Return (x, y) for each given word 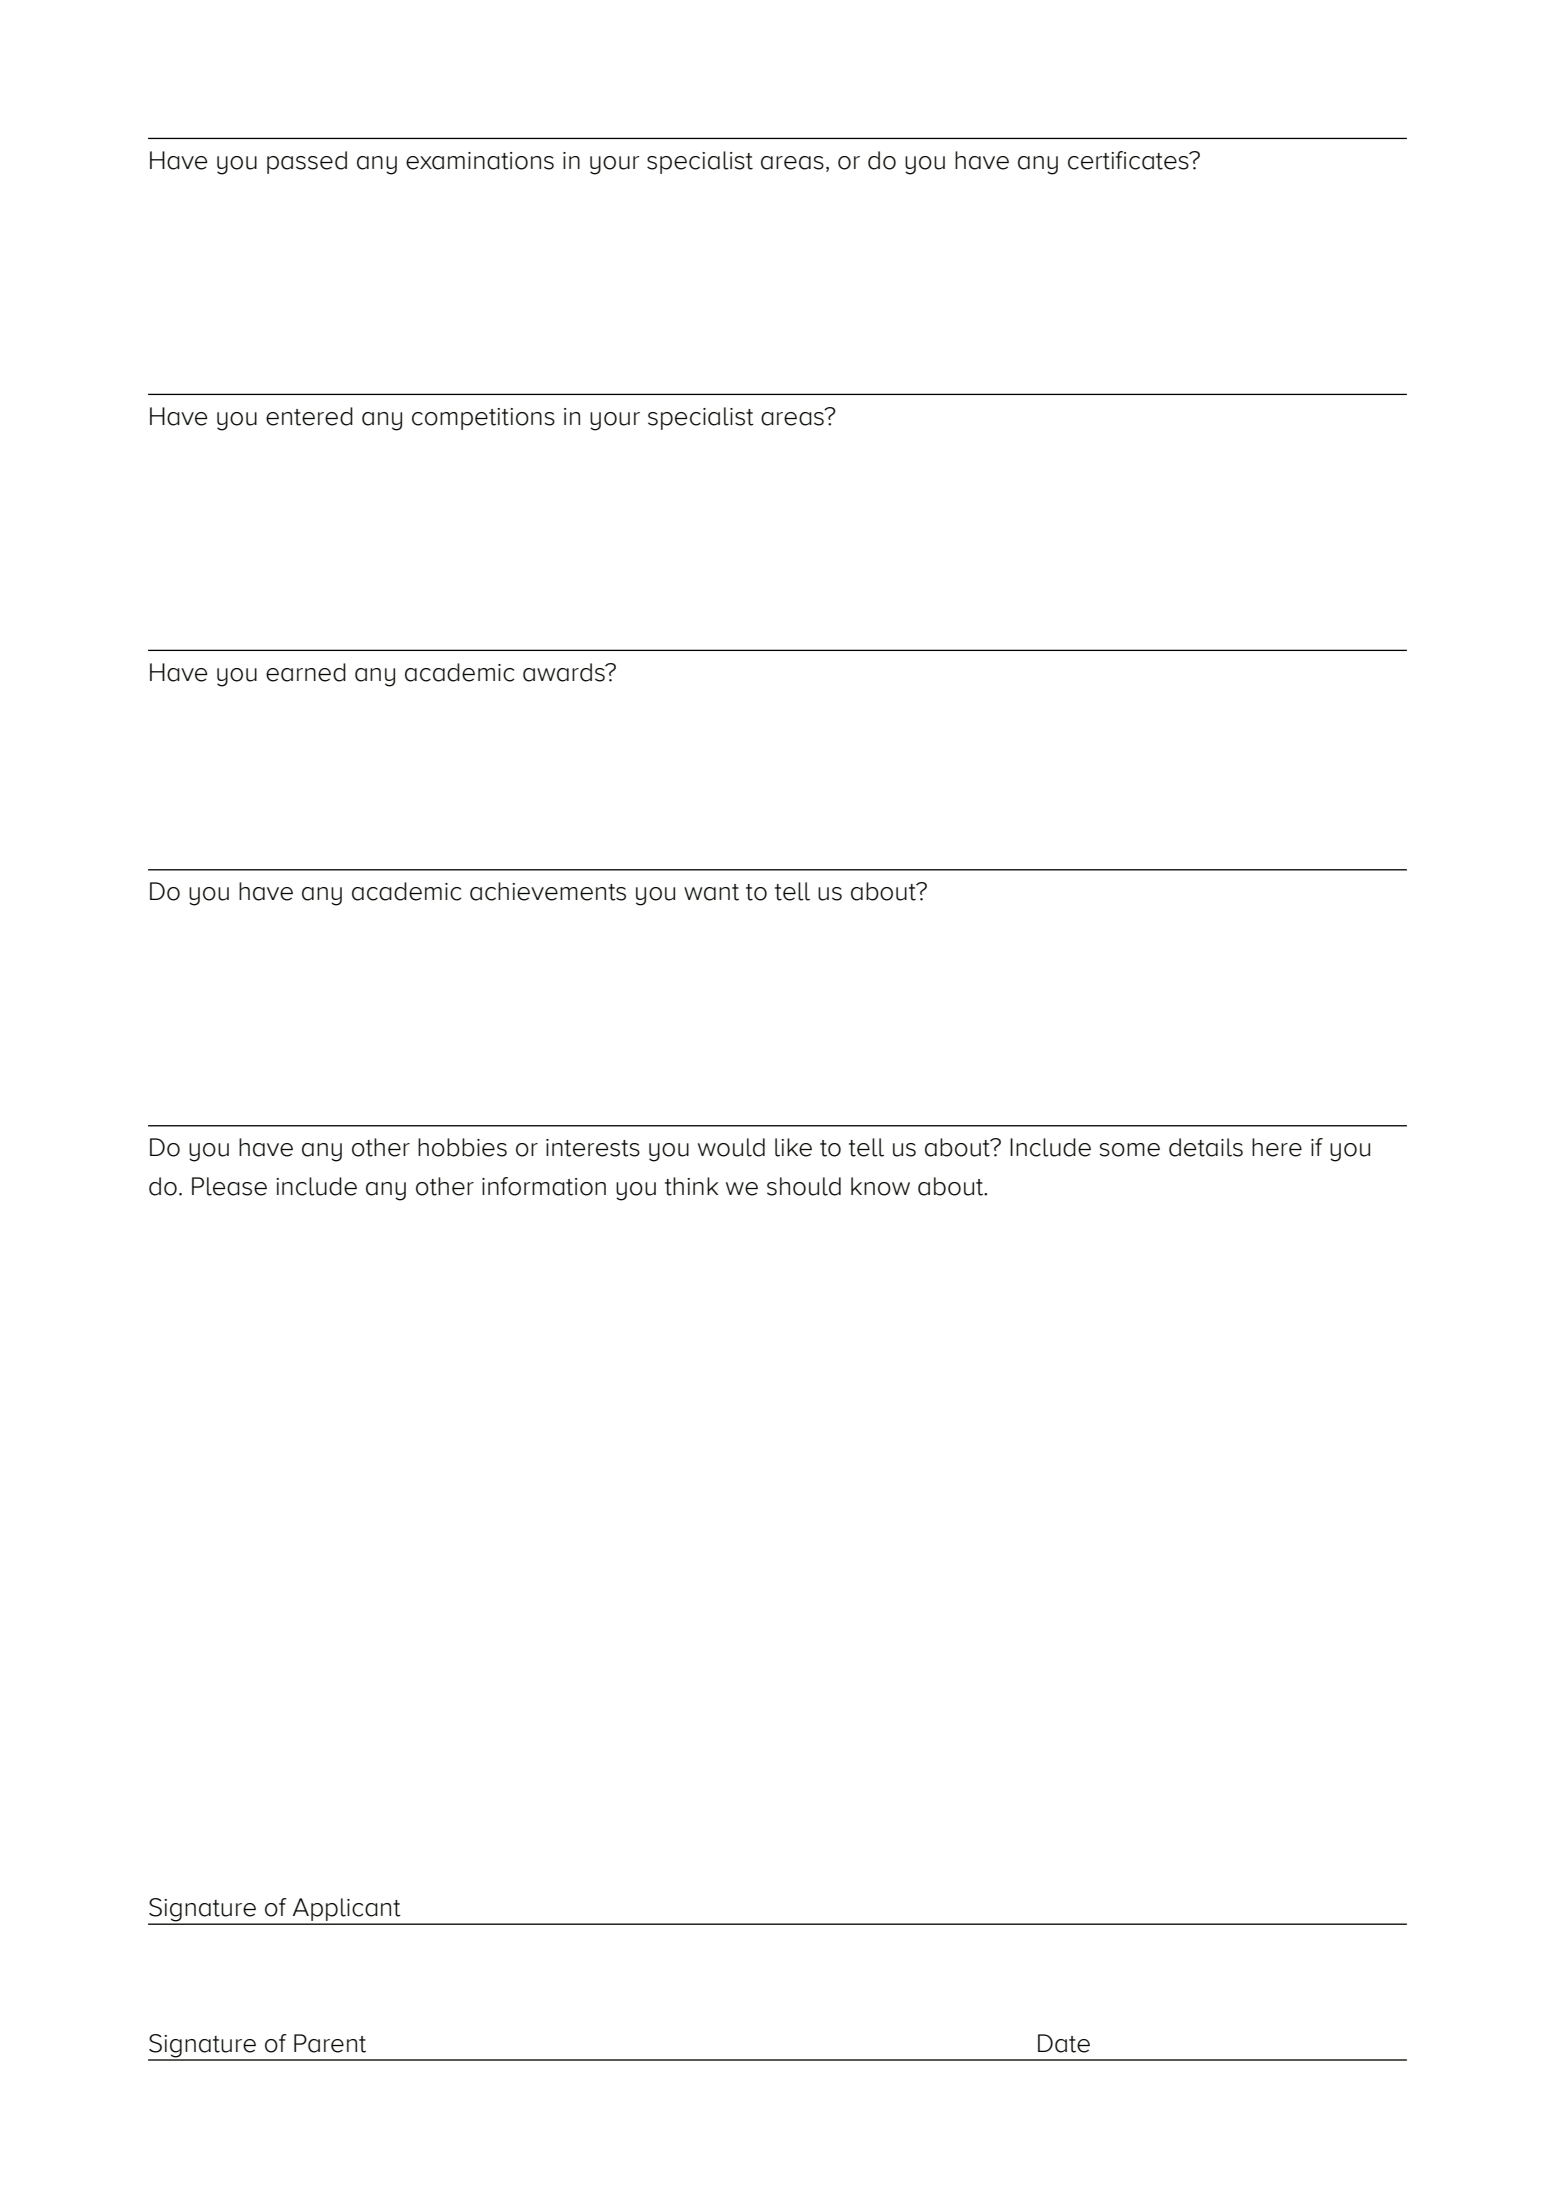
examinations (480, 161)
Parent (330, 2043)
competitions (483, 419)
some (1130, 1150)
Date (1064, 2043)
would (731, 1147)
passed (307, 162)
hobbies (462, 1147)
